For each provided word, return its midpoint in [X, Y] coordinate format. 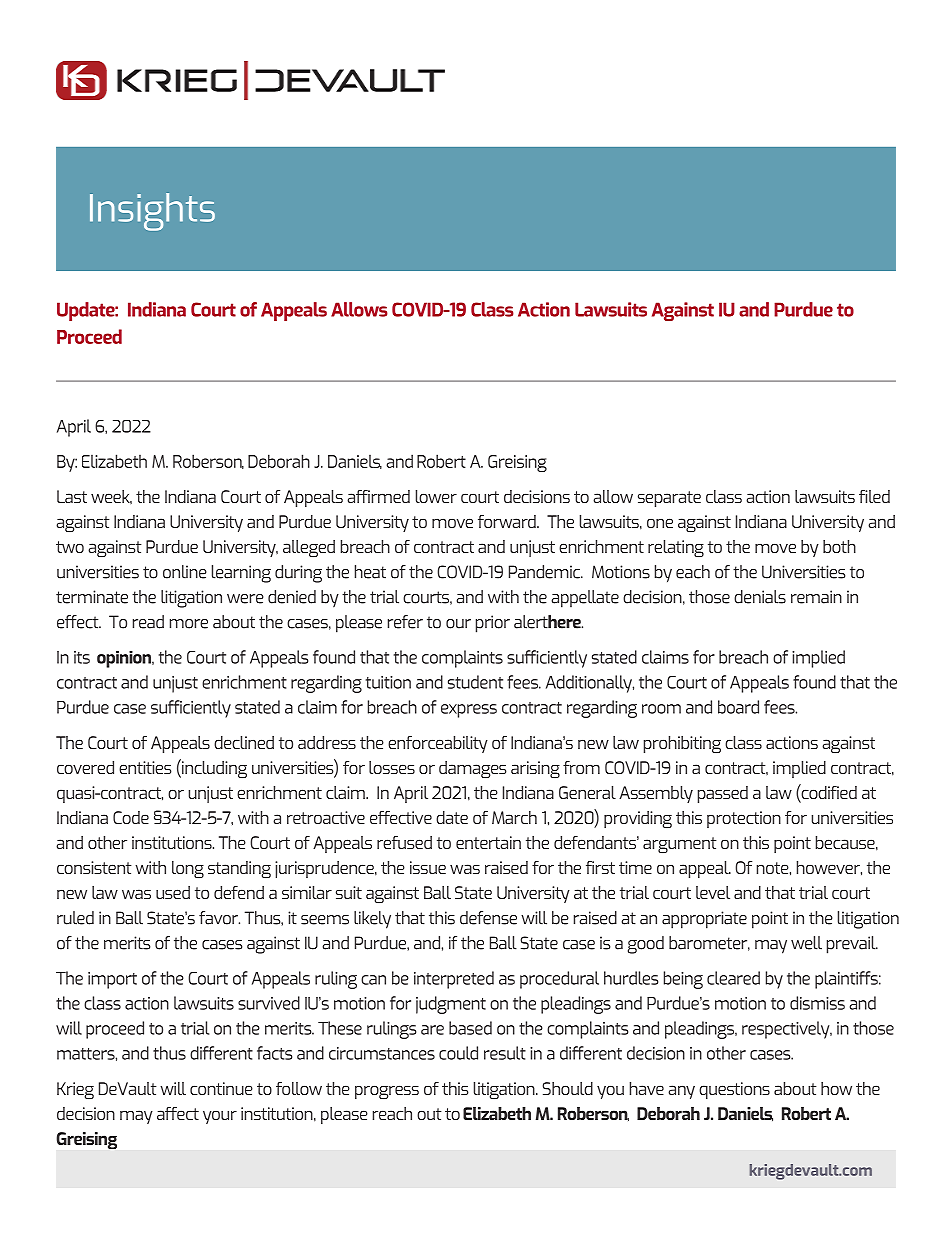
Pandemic [546, 572]
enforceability [438, 744]
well [806, 943]
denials [760, 597]
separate [669, 499]
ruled [75, 918]
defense [488, 918]
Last [72, 496]
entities [145, 767]
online [185, 572]
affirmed [378, 496]
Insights [152, 212]
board [738, 707]
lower [436, 496]
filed [874, 496]
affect [178, 1113]
